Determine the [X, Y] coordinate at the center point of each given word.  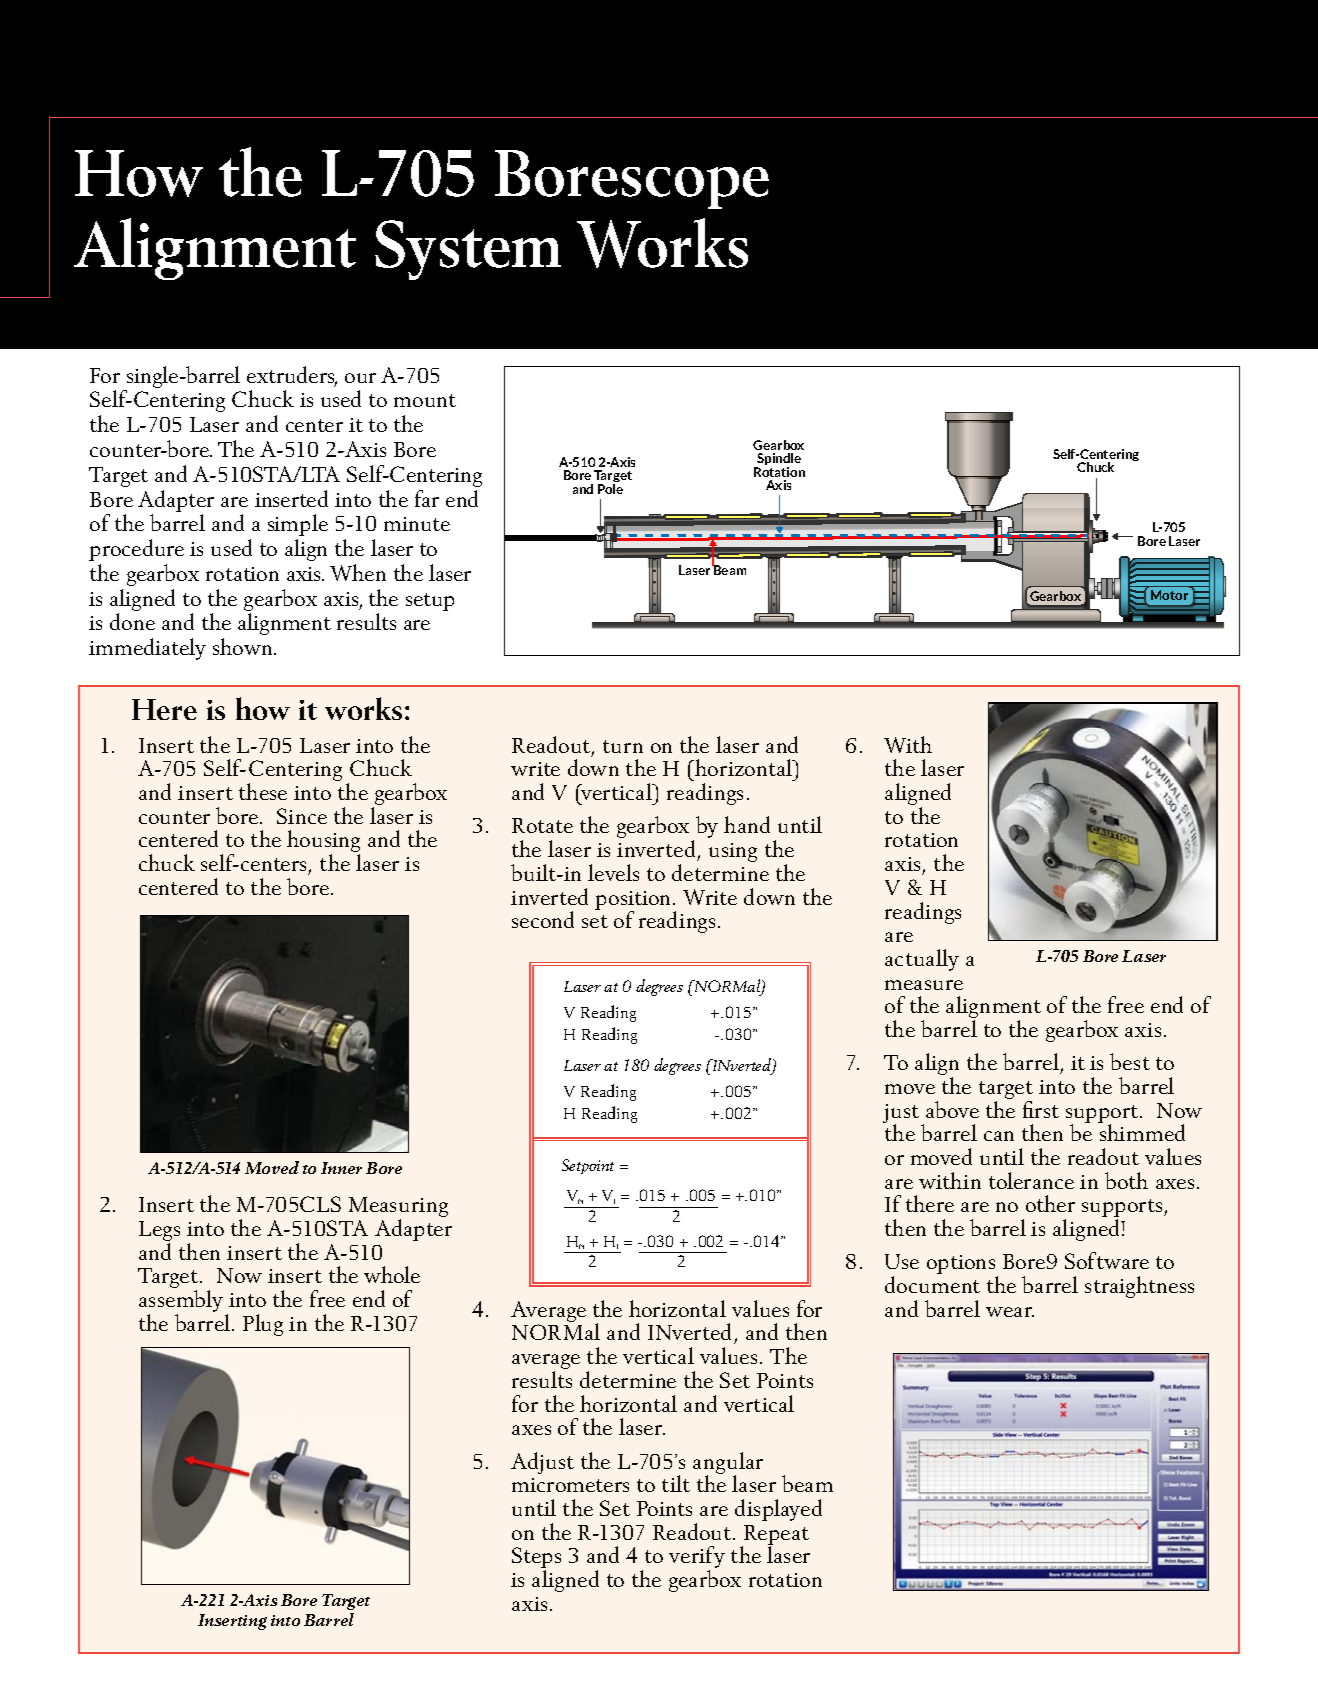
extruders [292, 376]
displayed [778, 1510]
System [468, 250]
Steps [536, 1559]
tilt [676, 1483]
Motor [1169, 595]
